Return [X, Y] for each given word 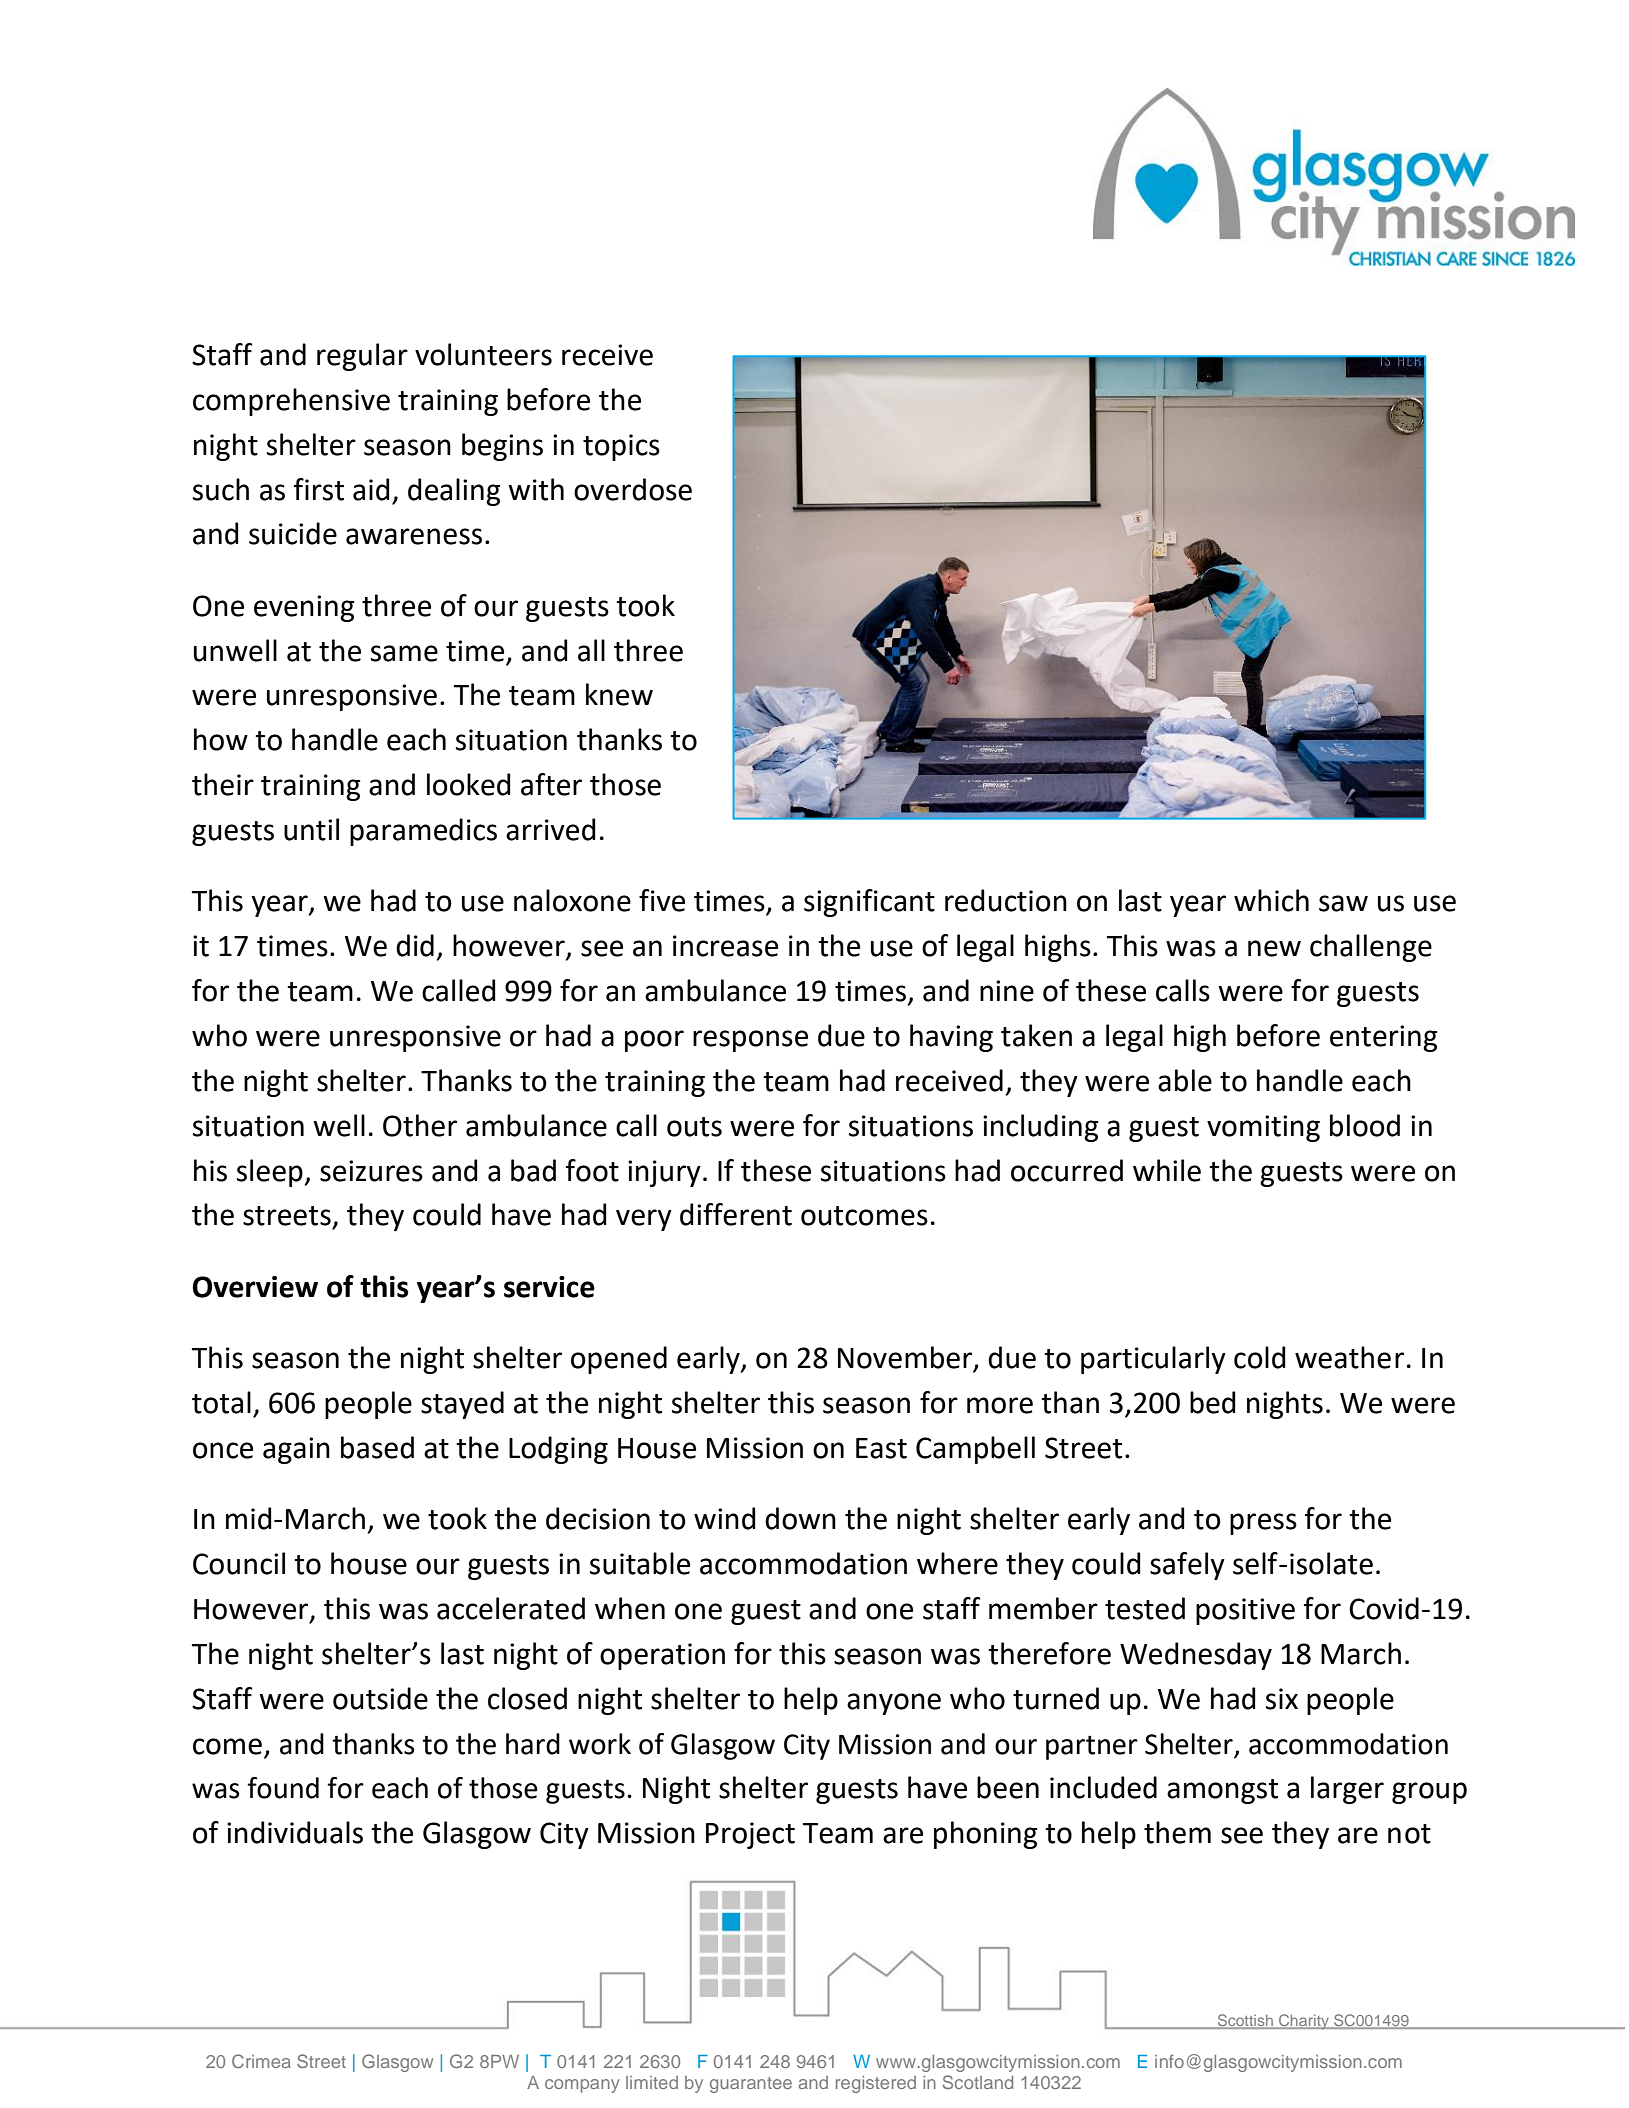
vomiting [1263, 1128]
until [311, 829]
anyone [894, 1704]
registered [876, 2084]
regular [362, 357]
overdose [633, 489]
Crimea [261, 2061]
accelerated [511, 1608]
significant [869, 903]
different [736, 1214]
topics [621, 447]
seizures [371, 1171]
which [1271, 900]
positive [1245, 1611]
